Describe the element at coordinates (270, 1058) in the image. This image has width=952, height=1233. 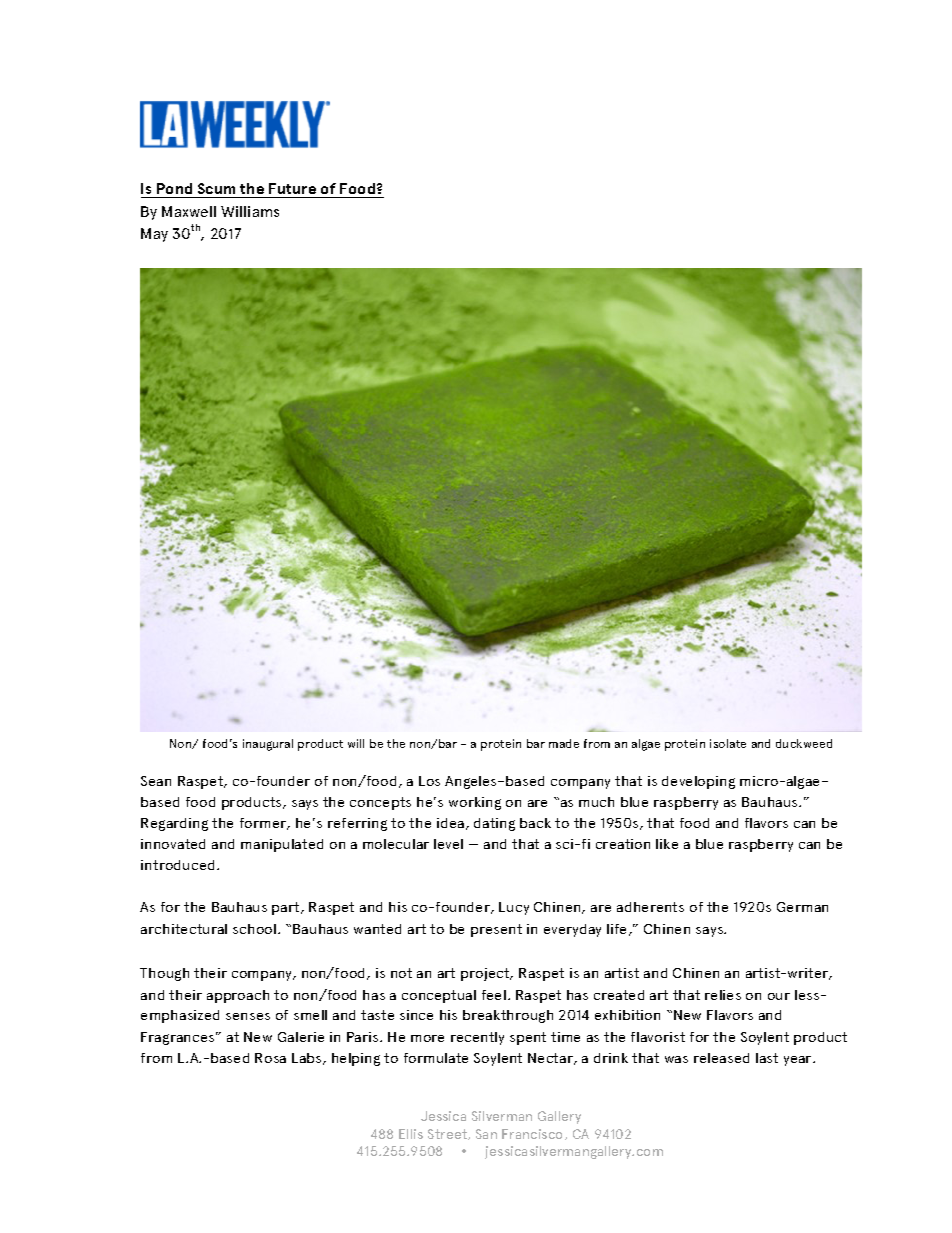
I see `Rosa` at that location.
